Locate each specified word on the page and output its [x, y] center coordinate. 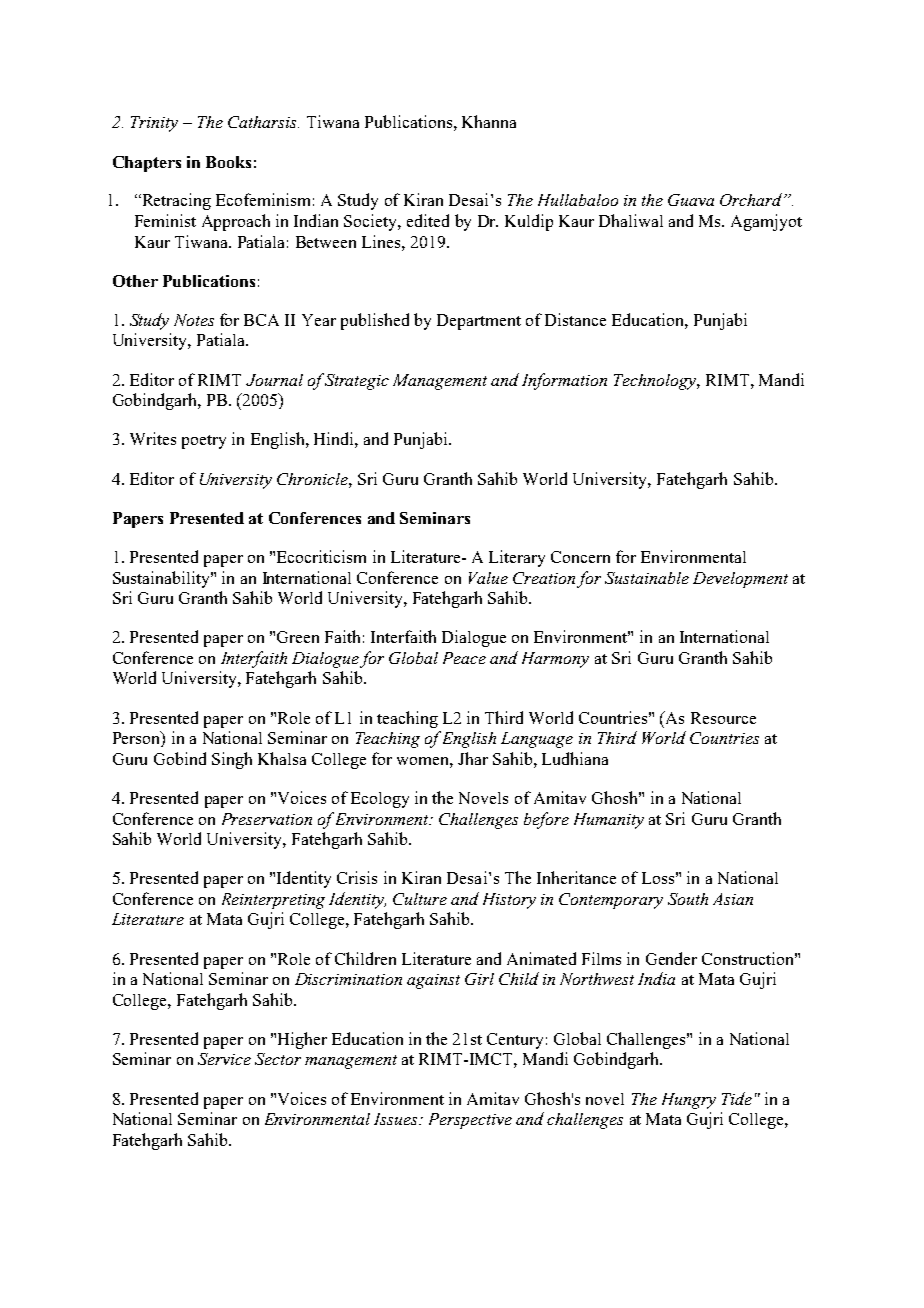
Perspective [470, 1121]
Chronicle [313, 479]
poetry [204, 442]
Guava [691, 200]
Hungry [689, 1101]
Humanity [609, 821]
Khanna [489, 121]
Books [228, 162]
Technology [656, 382]
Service [224, 1059]
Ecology [380, 800]
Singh [232, 760]
